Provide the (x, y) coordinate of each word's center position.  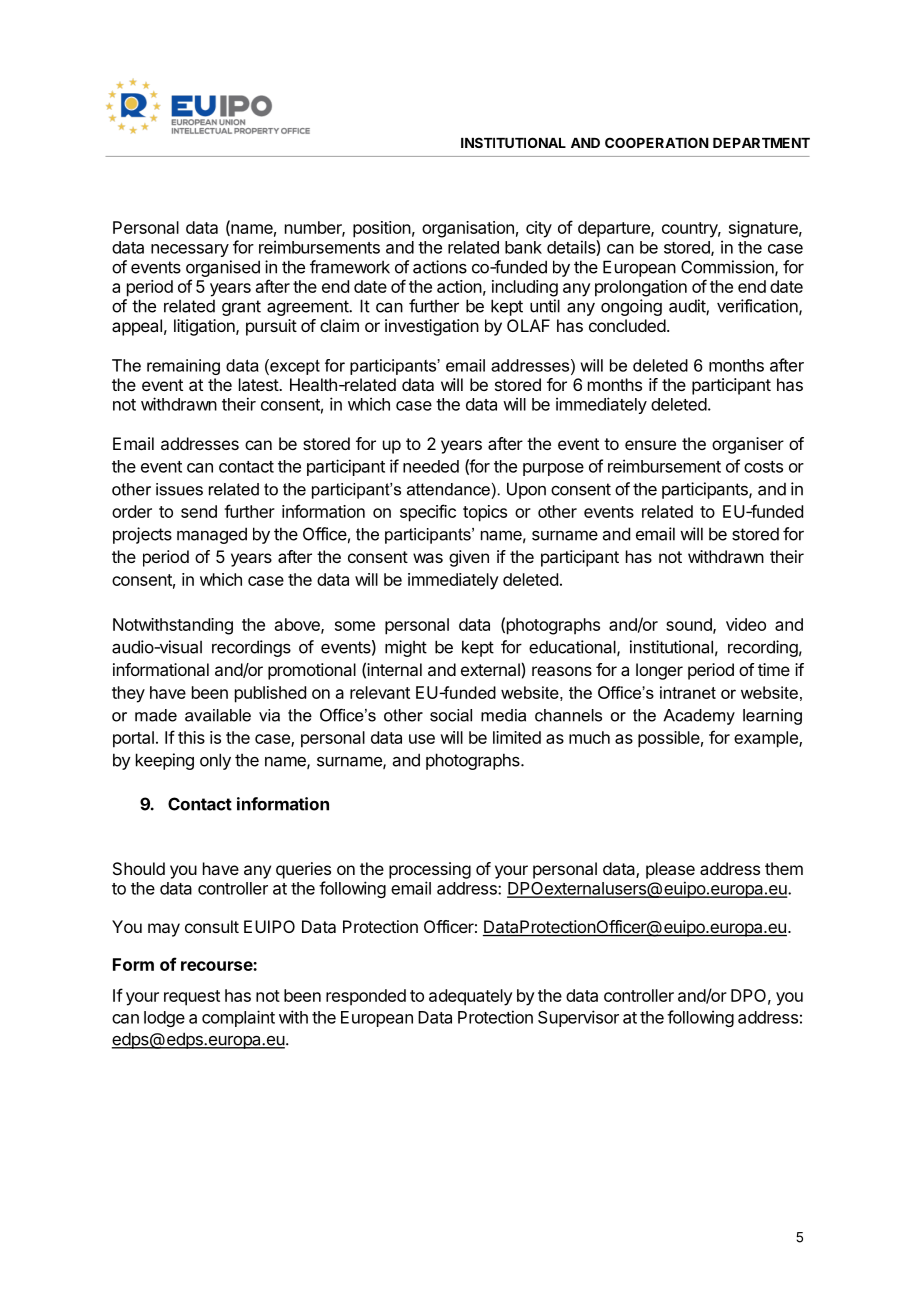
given (469, 558)
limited (517, 737)
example (767, 739)
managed (212, 535)
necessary (190, 250)
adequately (471, 997)
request (192, 998)
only (215, 761)
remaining (183, 367)
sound (690, 625)
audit (688, 307)
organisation (468, 229)
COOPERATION (657, 142)
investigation (432, 327)
